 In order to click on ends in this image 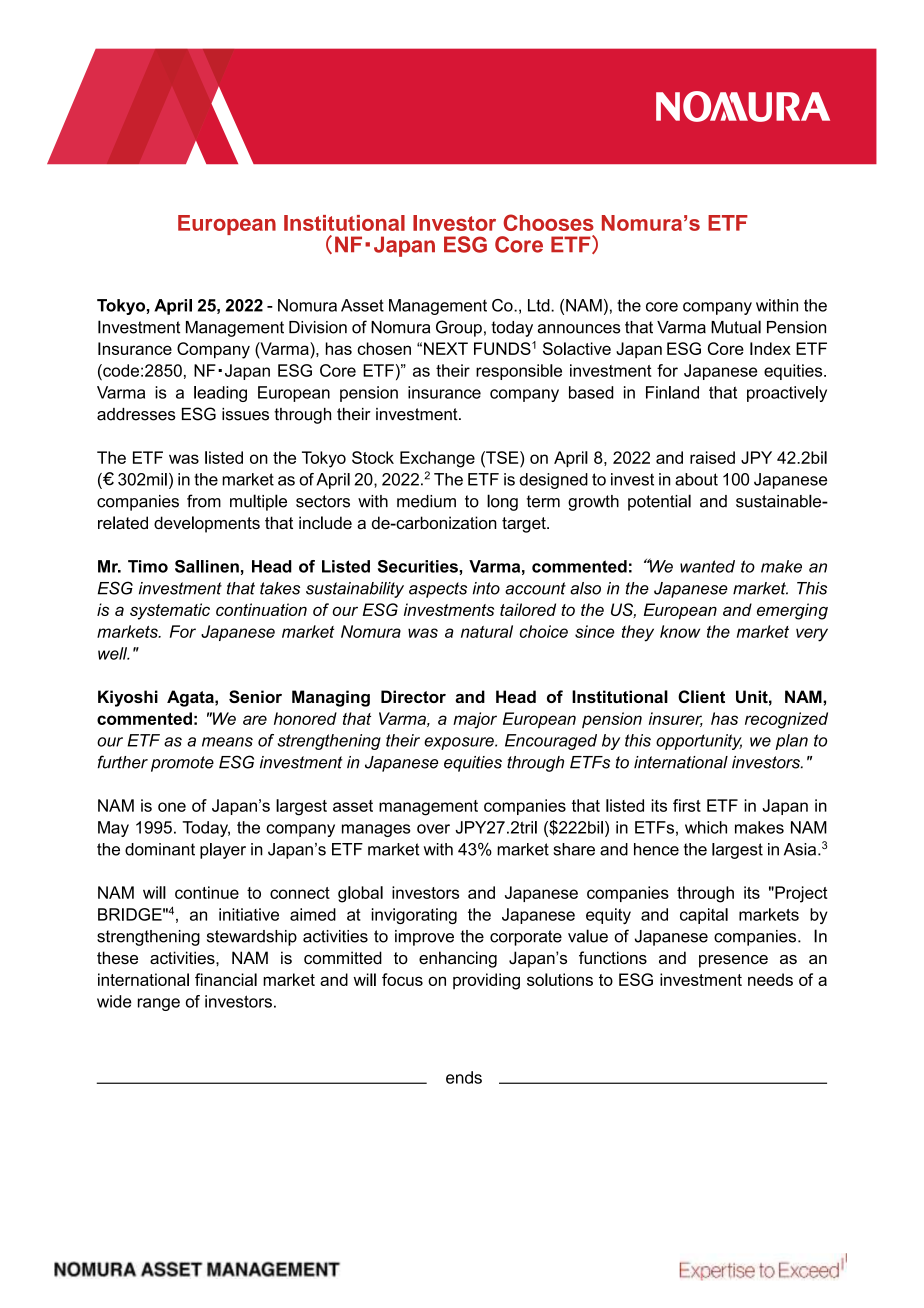, I will do `click(464, 1077)`.
